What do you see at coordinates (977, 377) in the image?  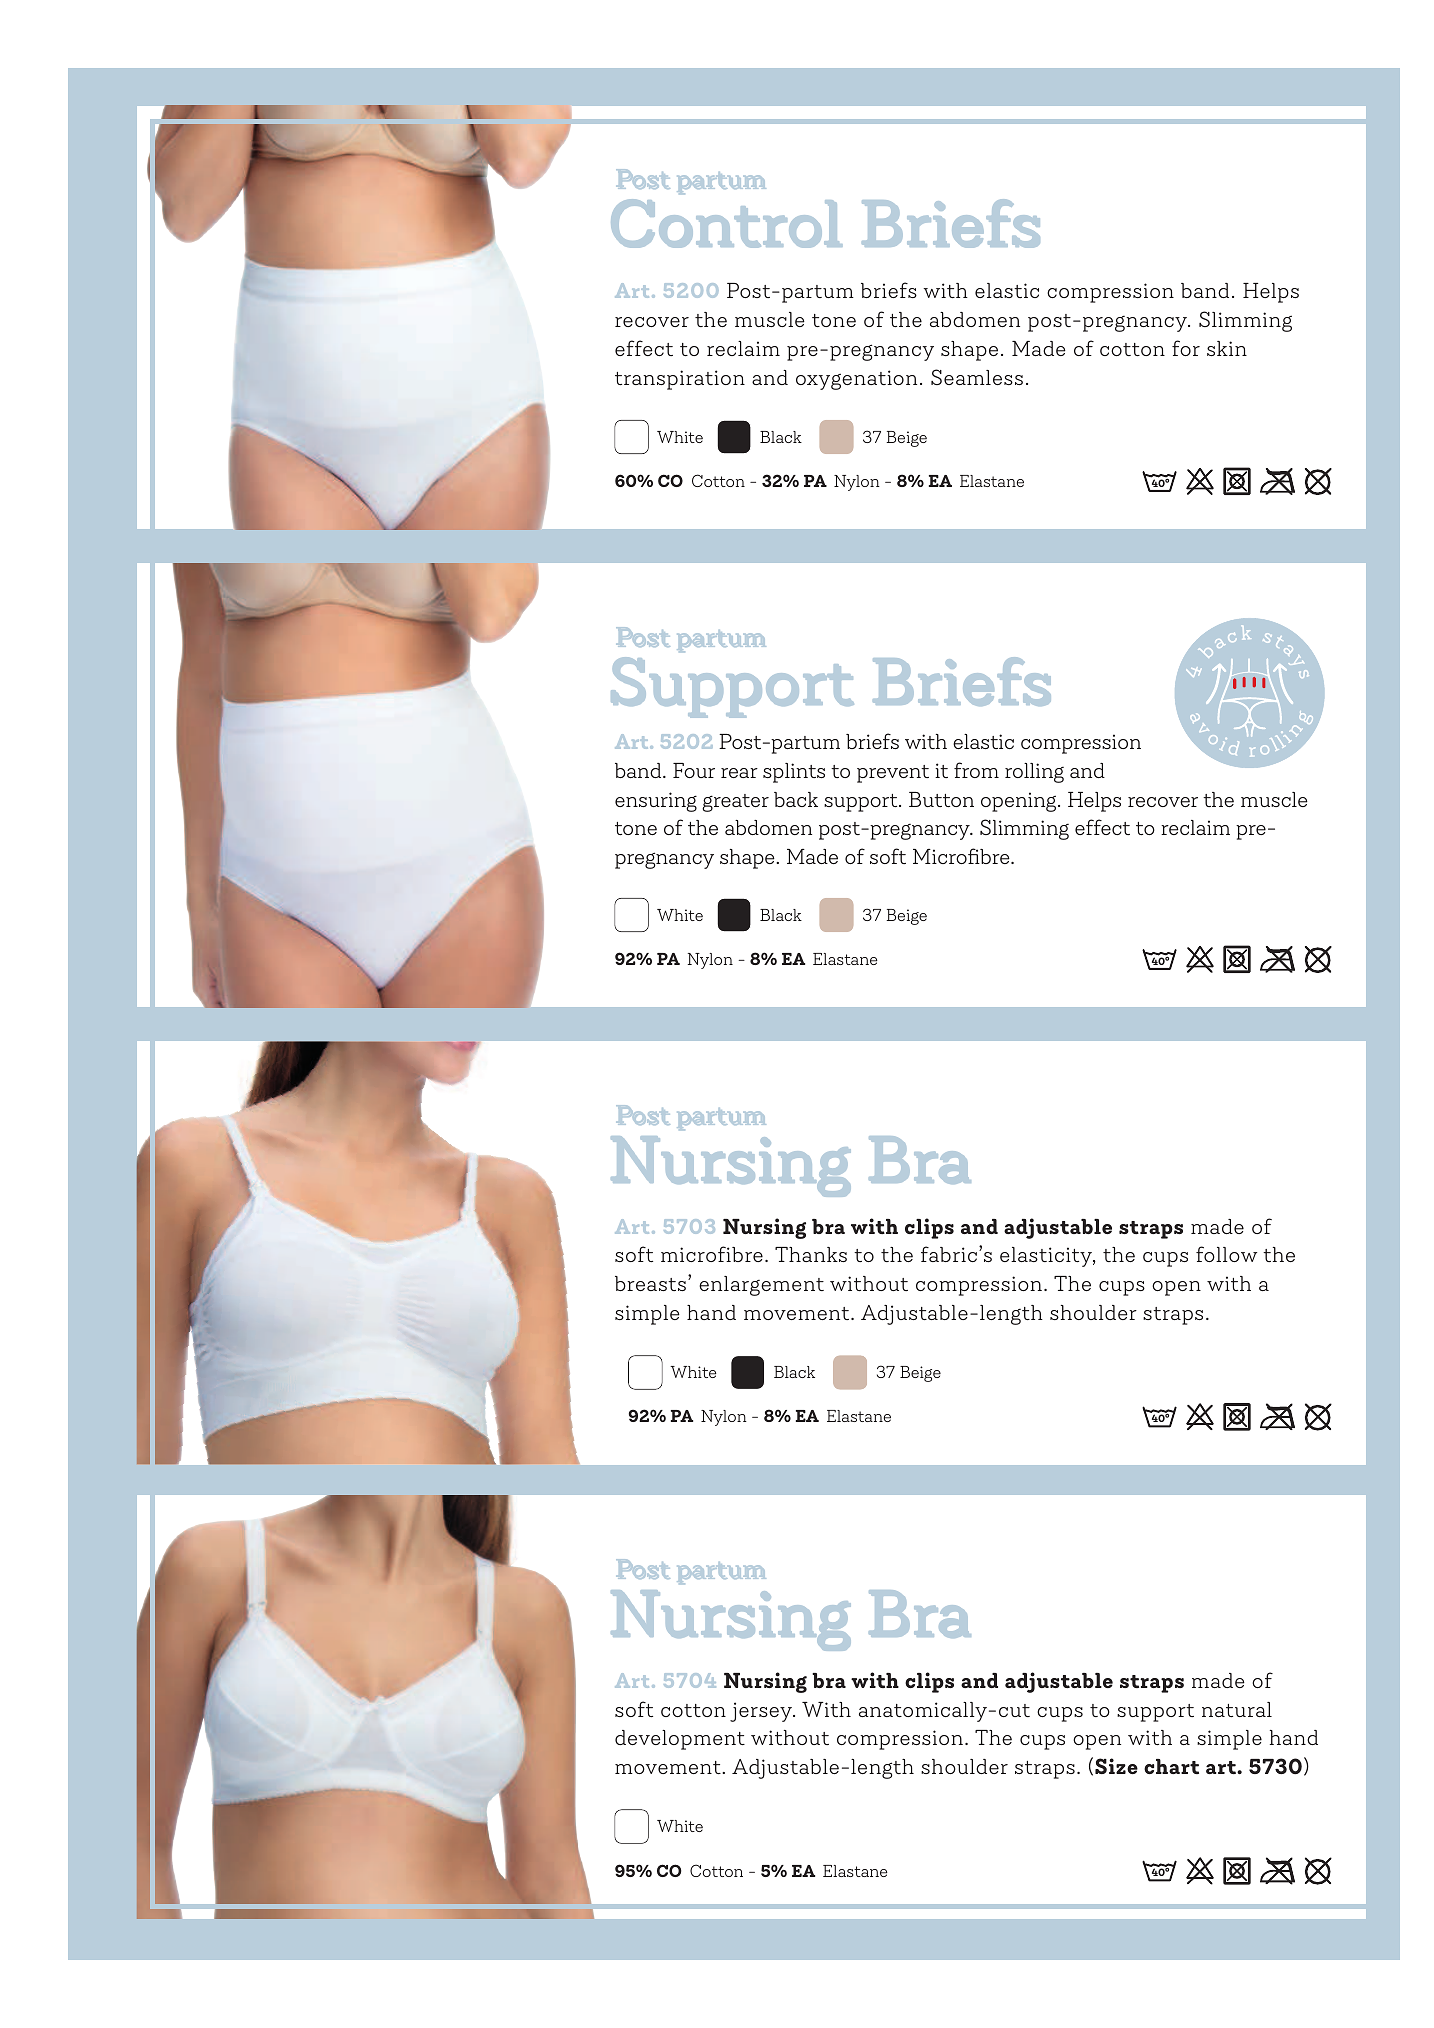 I see `Seamless` at bounding box center [977, 377].
